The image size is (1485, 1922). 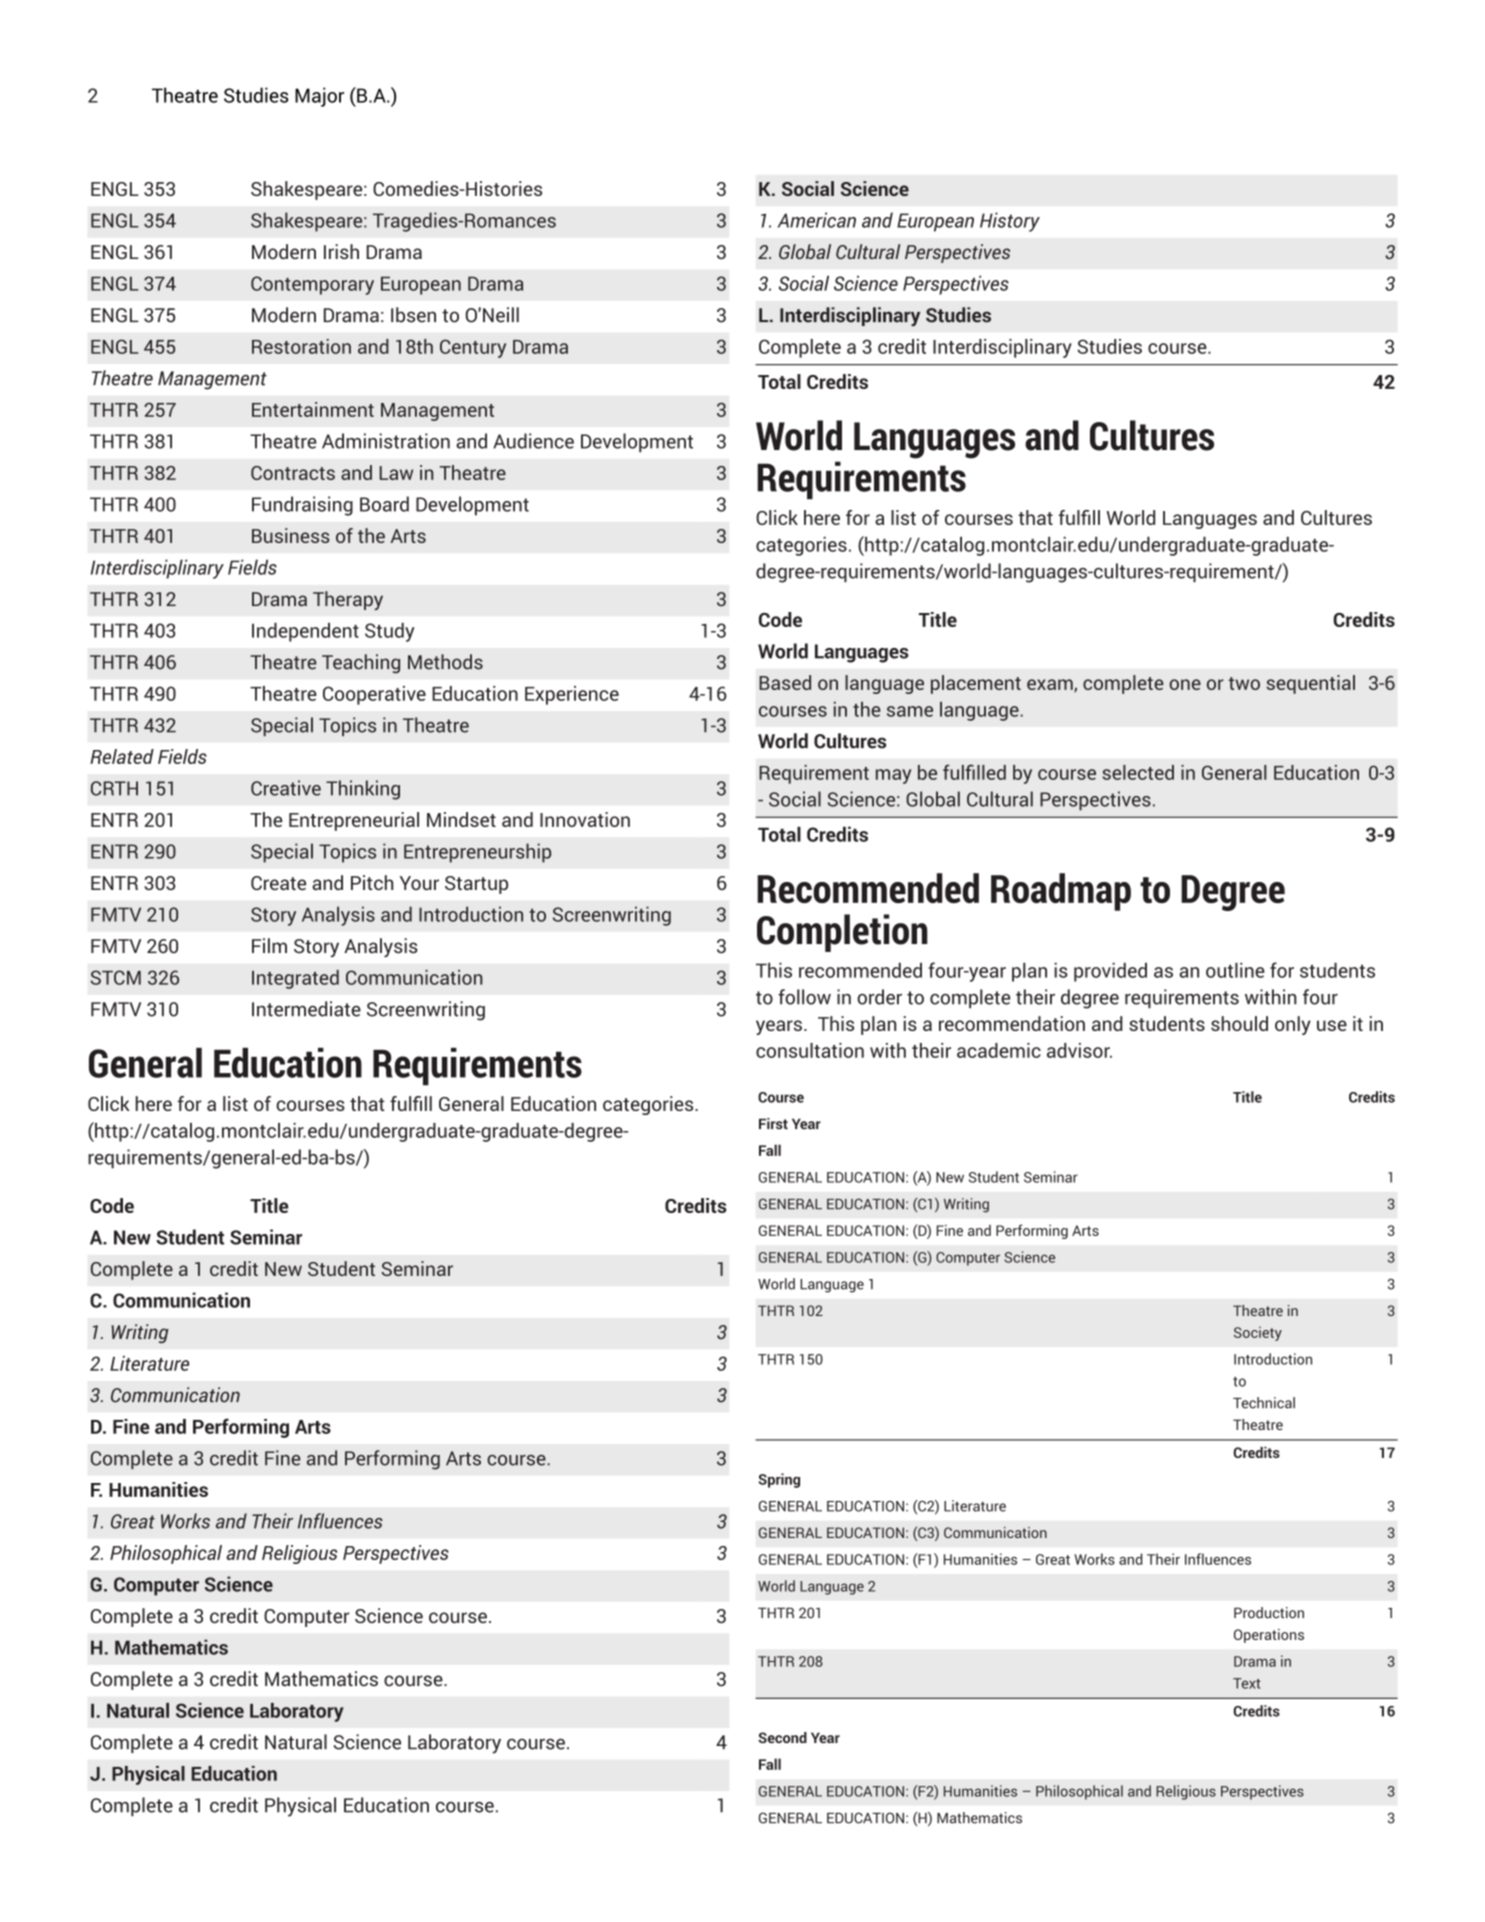 What do you see at coordinates (779, 1480) in the screenshot?
I see `Spring` at bounding box center [779, 1480].
